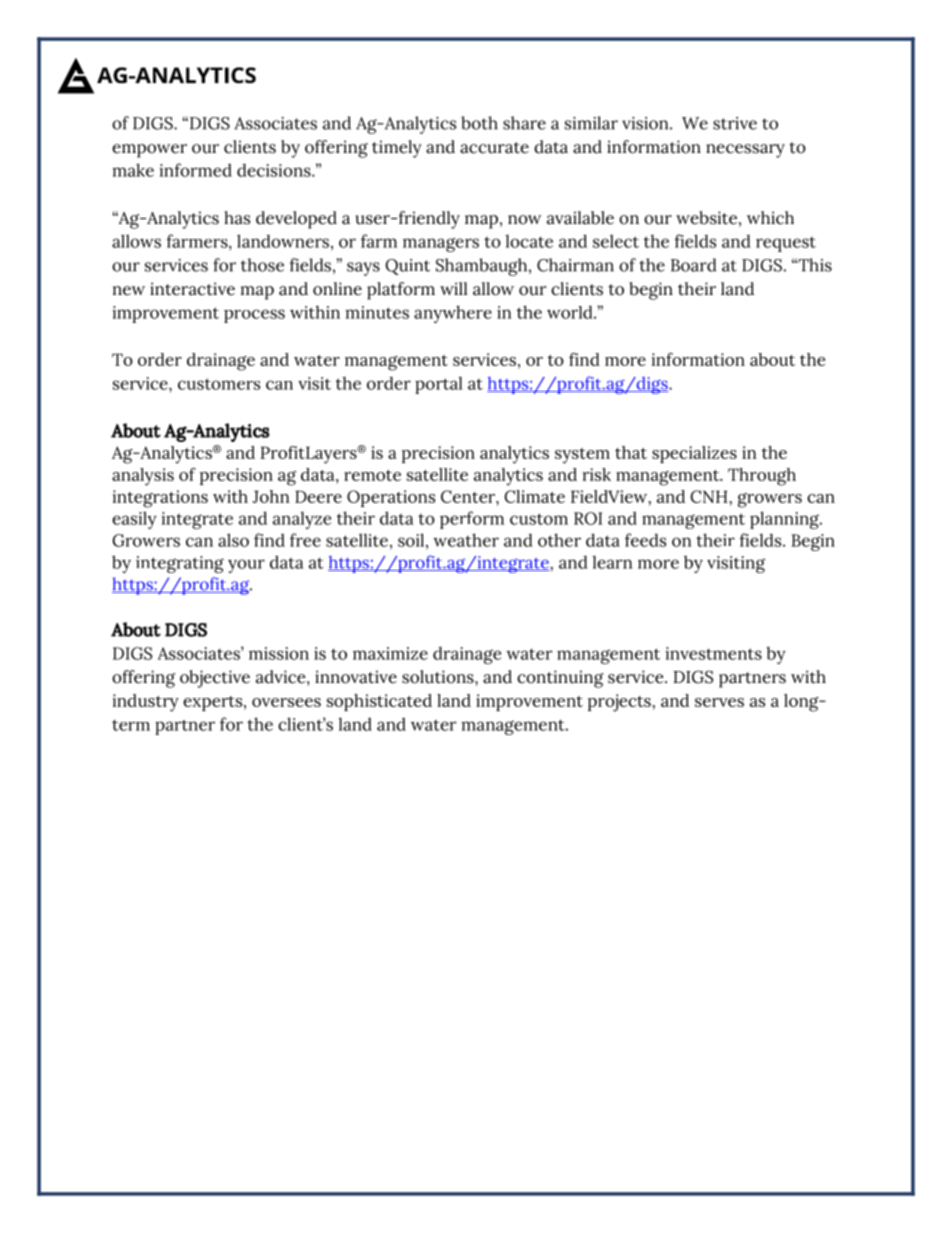 The image size is (952, 1233). Describe the element at coordinates (143, 477) in the image. I see `analysis` at that location.
